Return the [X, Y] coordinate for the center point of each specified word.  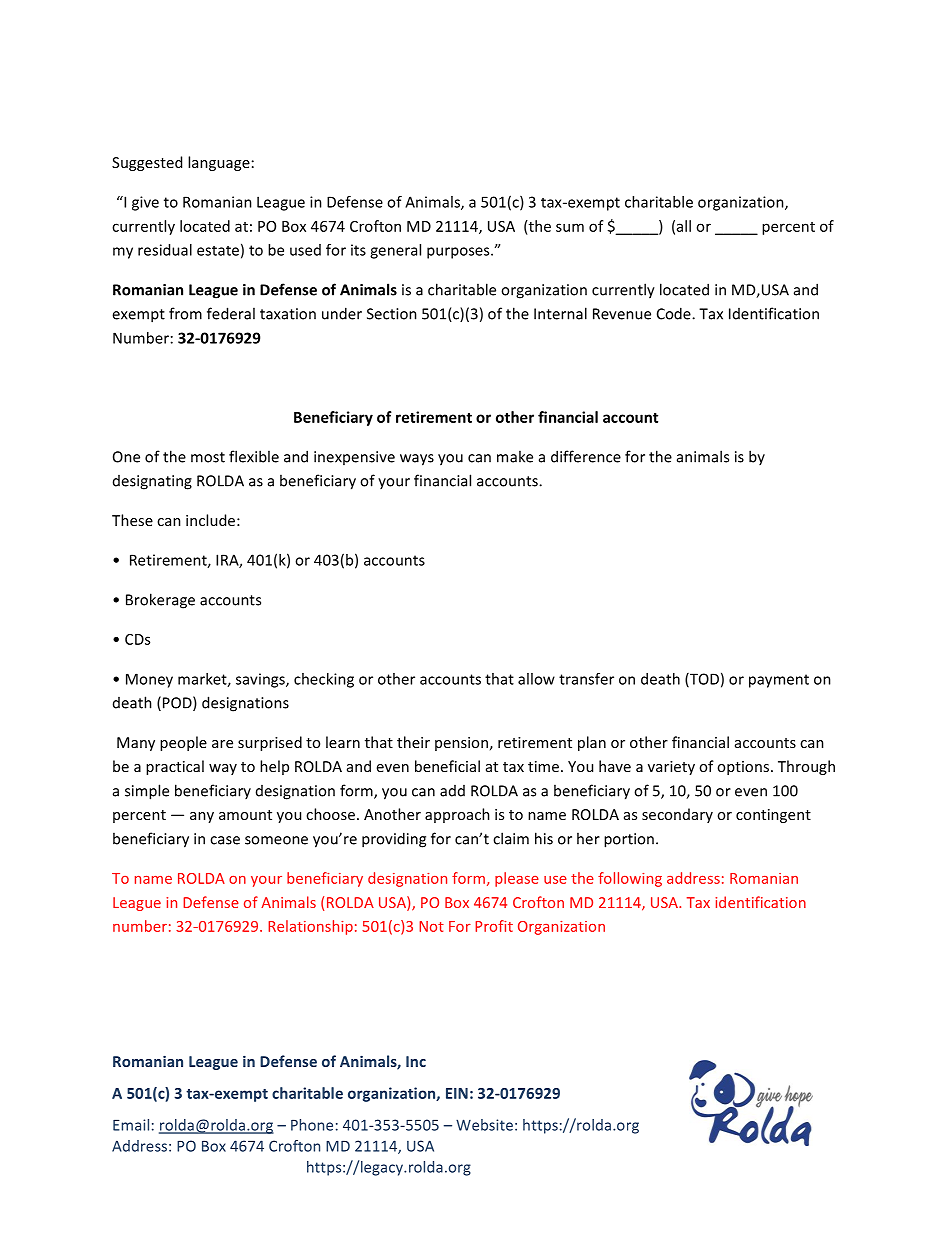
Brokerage [160, 601]
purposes [459, 253]
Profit [494, 926]
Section [392, 314]
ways [417, 460]
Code [675, 313]
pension [461, 744]
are [222, 744]
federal [231, 313]
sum [570, 227]
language [219, 163]
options [743, 768]
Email [131, 1125]
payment [779, 681]
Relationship [310, 927]
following [630, 879]
